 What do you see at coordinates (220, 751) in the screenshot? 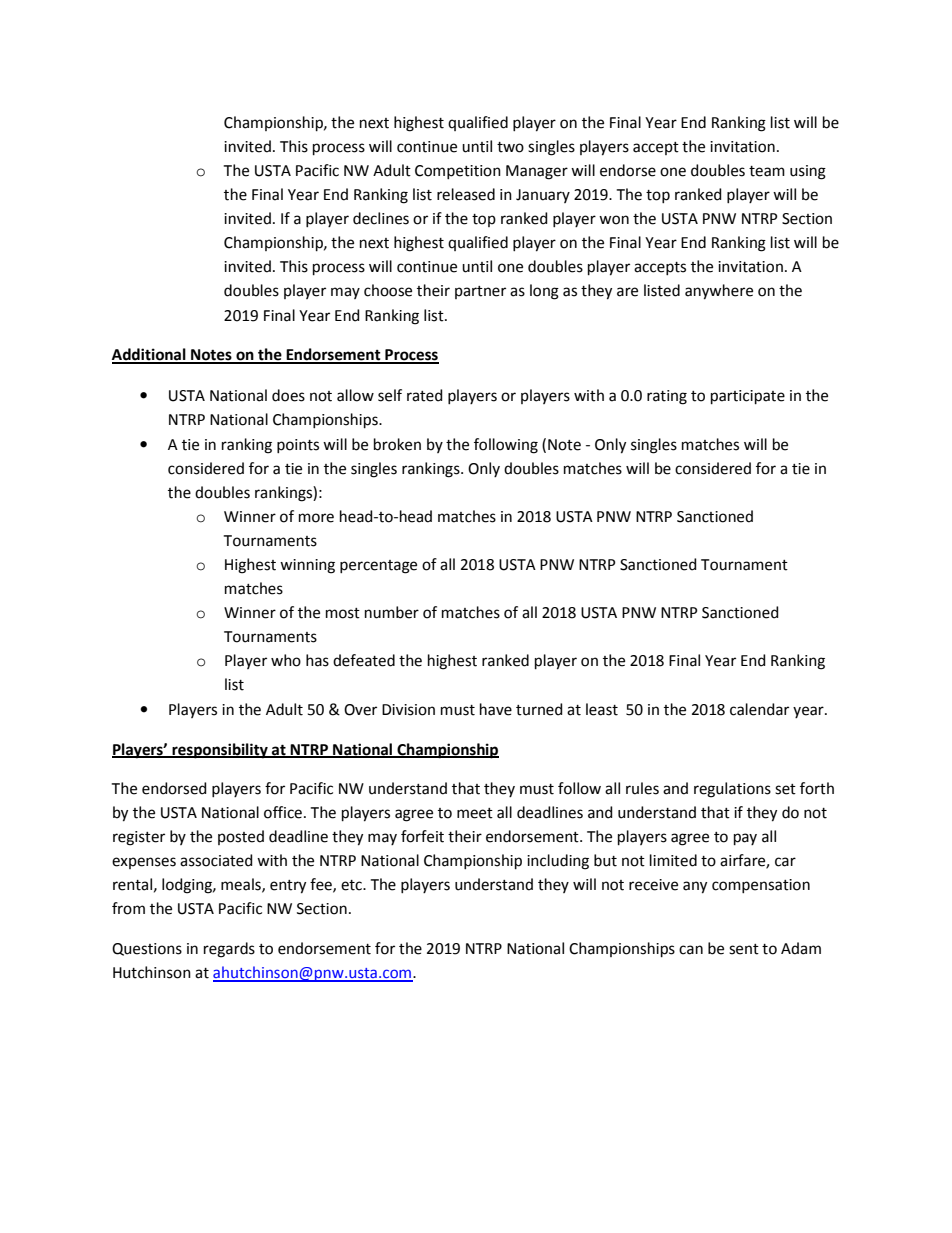
I see `responsibility` at bounding box center [220, 751].
